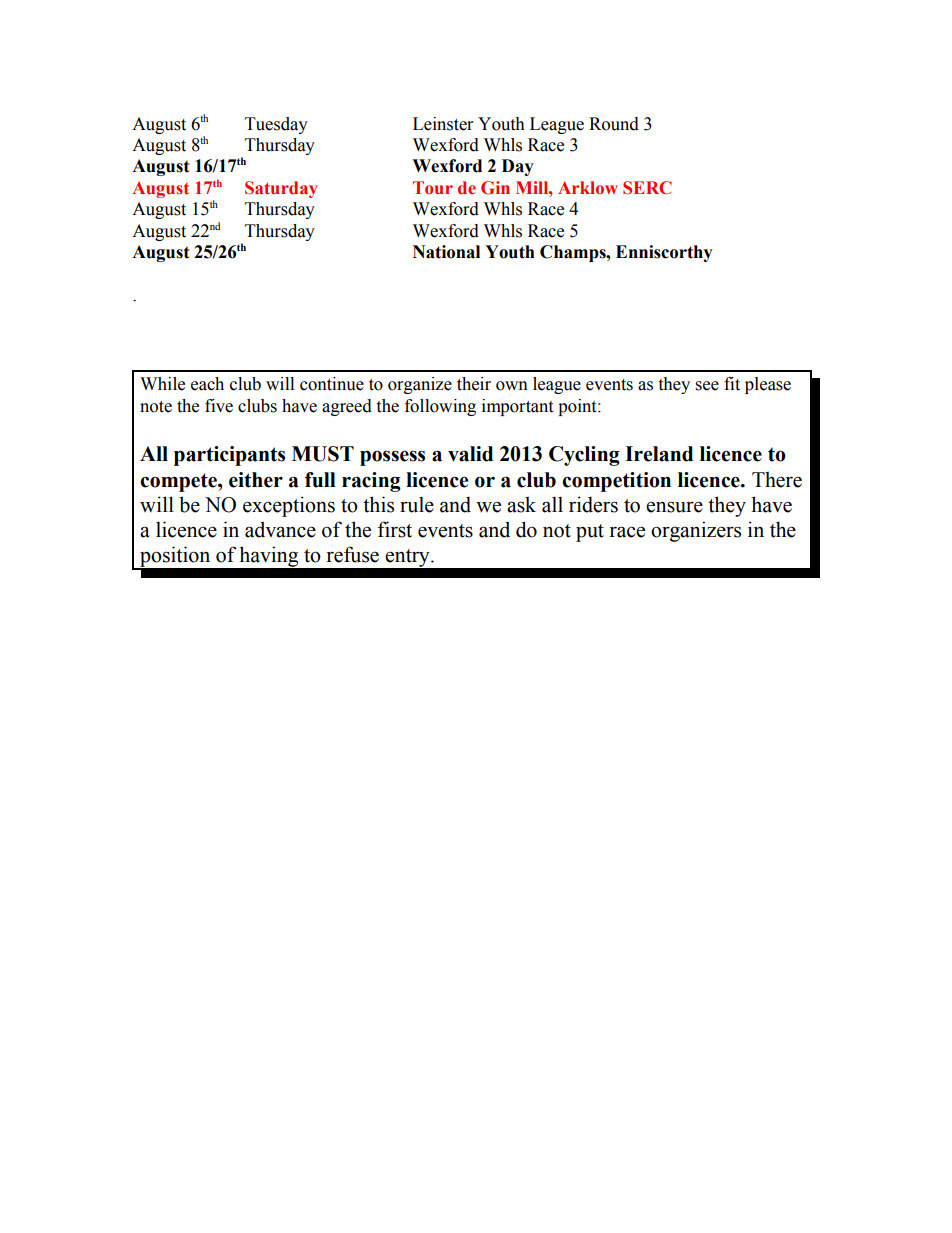 The height and width of the screenshot is (1233, 952). What do you see at coordinates (732, 384) in the screenshot?
I see `fit` at bounding box center [732, 384].
